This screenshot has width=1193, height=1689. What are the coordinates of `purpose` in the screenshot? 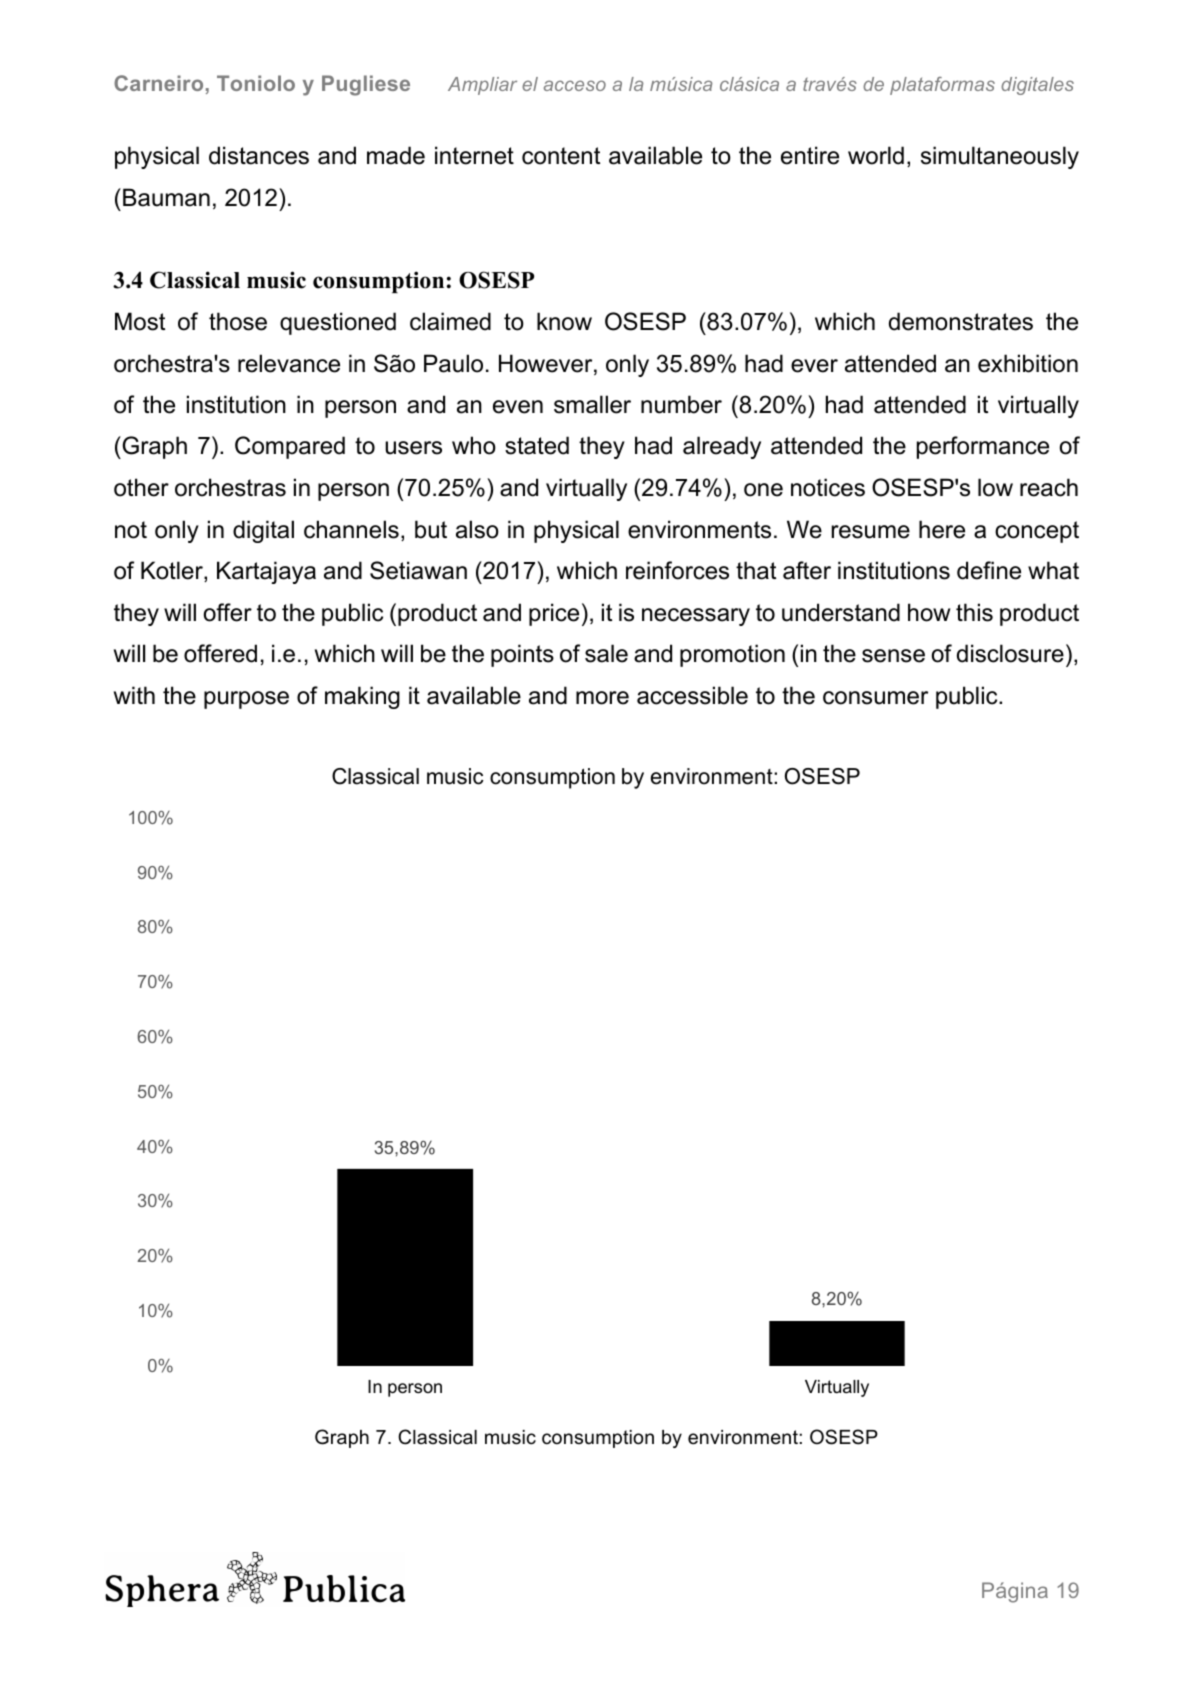 It's located at (246, 700).
